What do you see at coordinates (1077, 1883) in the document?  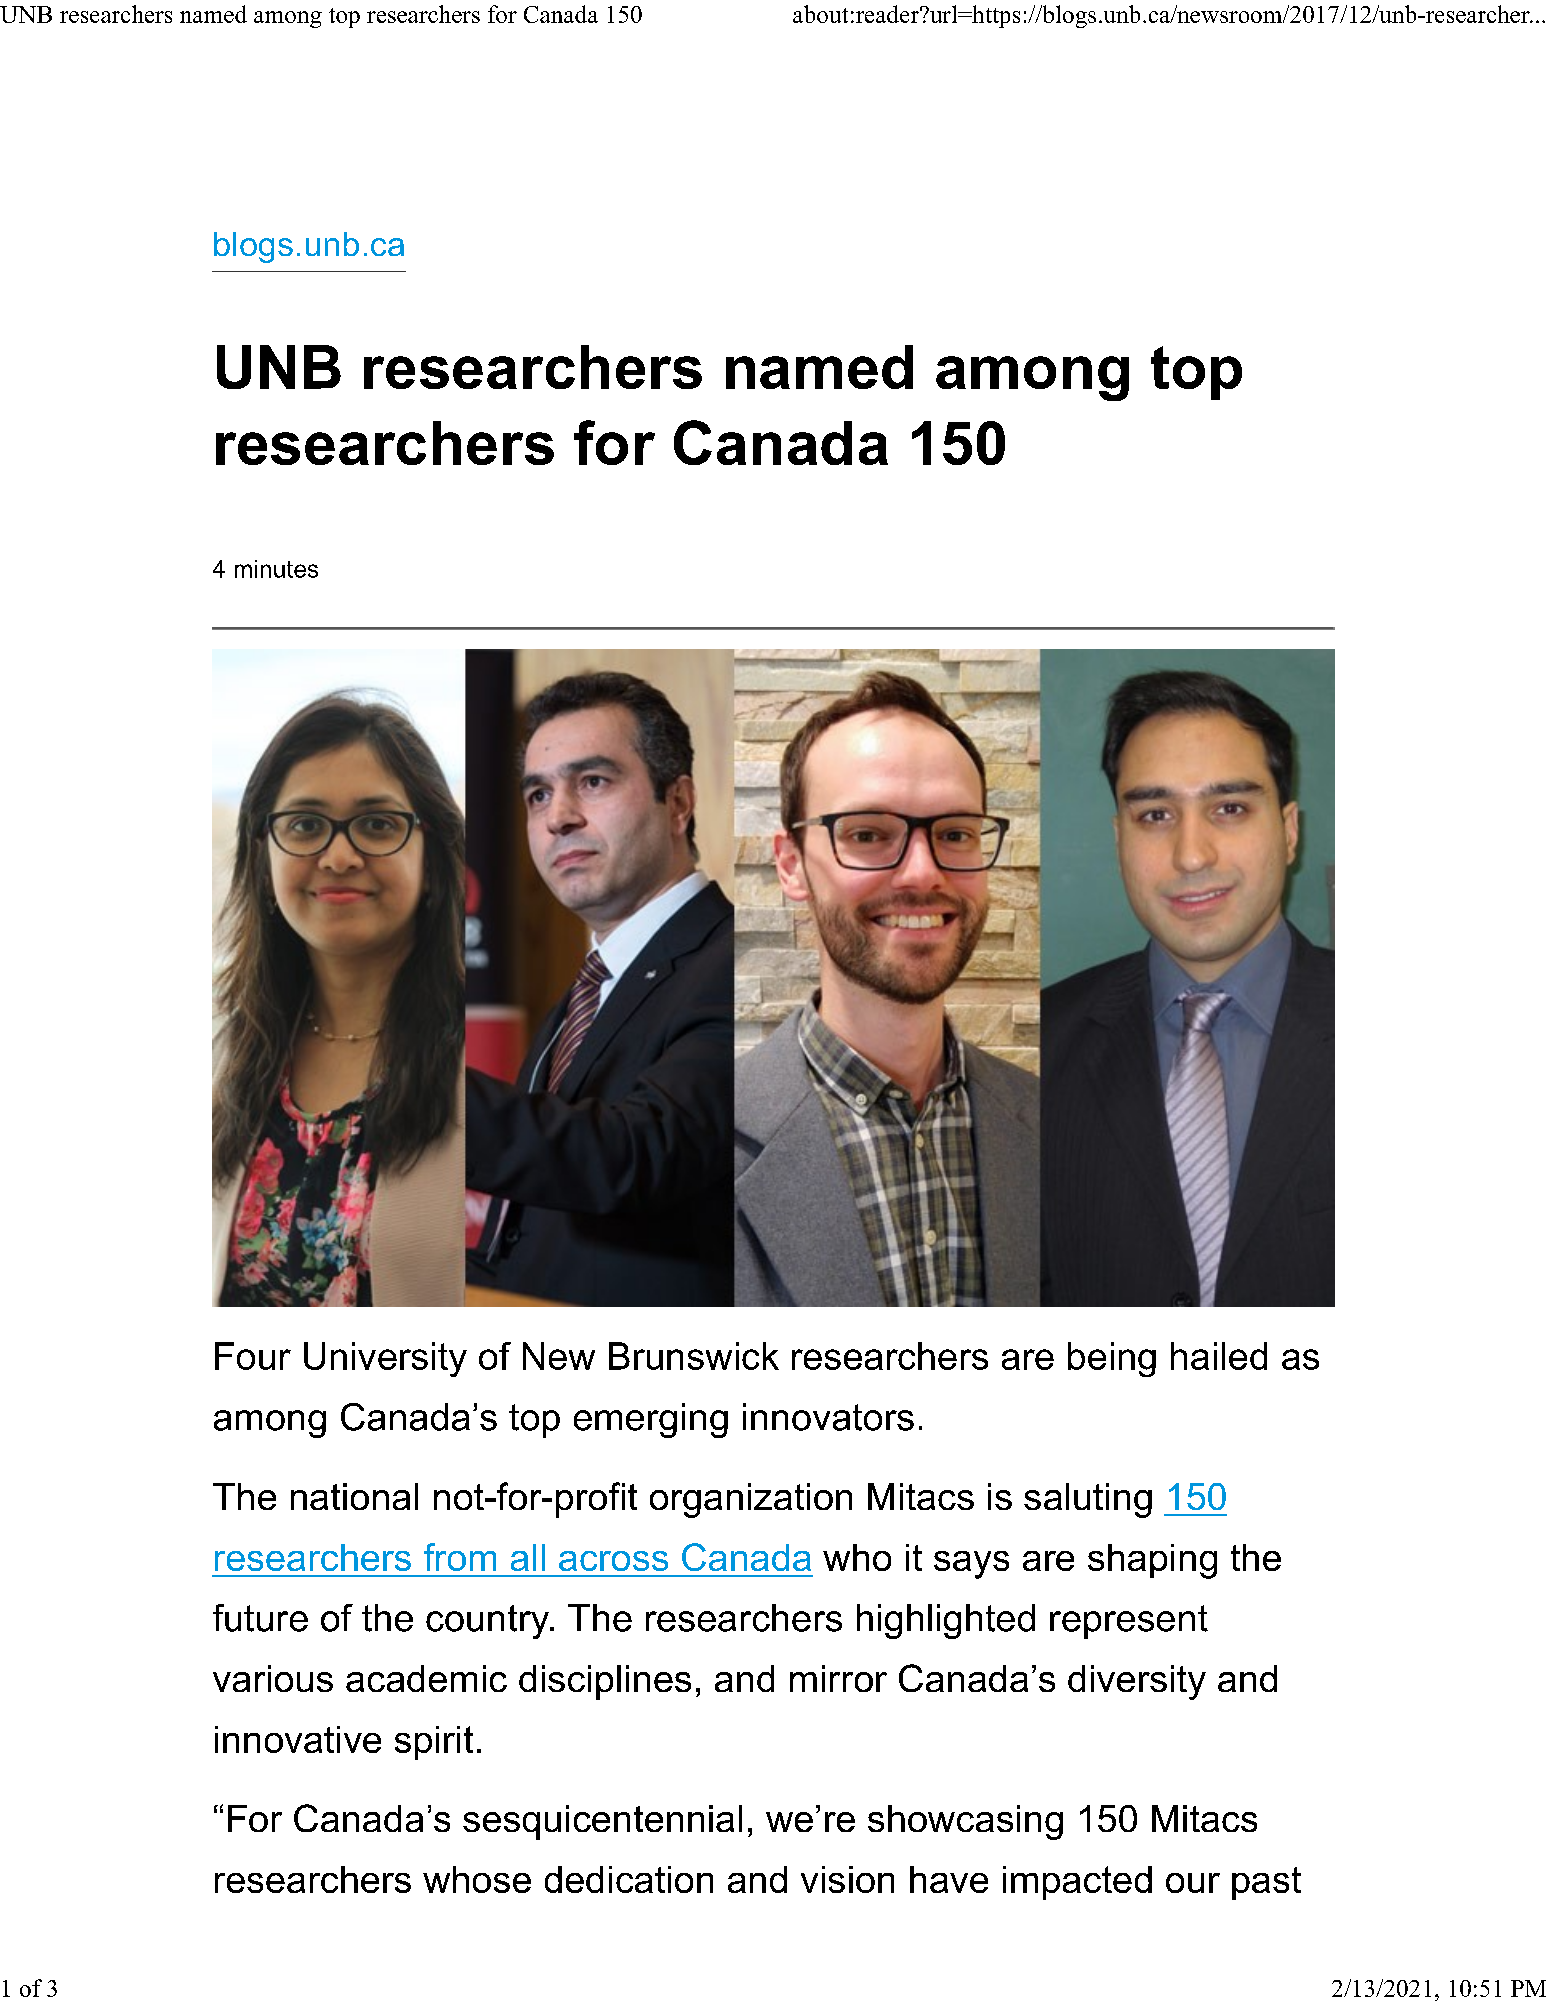 I see `impacted` at bounding box center [1077, 1883].
